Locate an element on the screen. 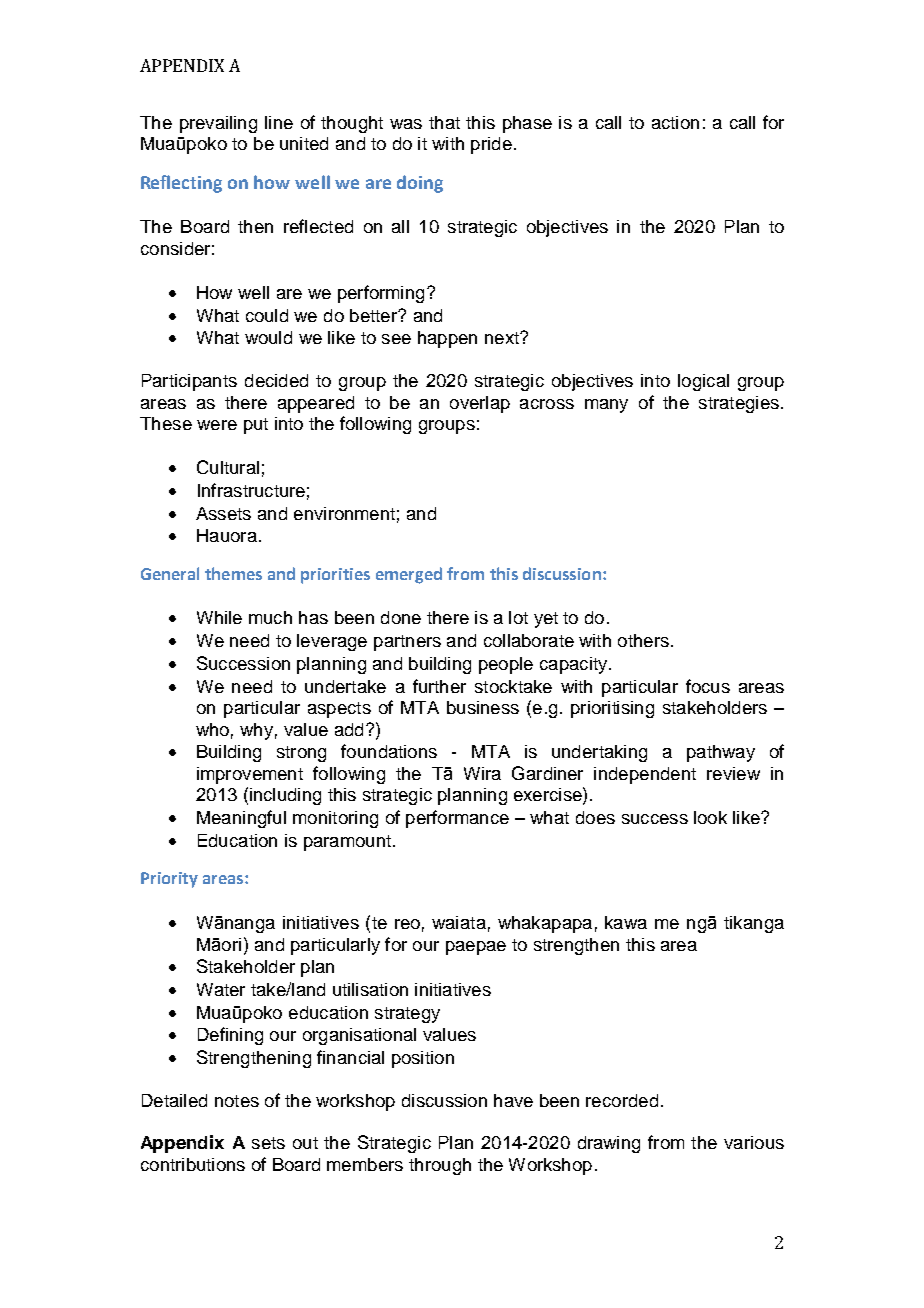 This screenshot has height=1308, width=924. various is located at coordinates (754, 1142).
